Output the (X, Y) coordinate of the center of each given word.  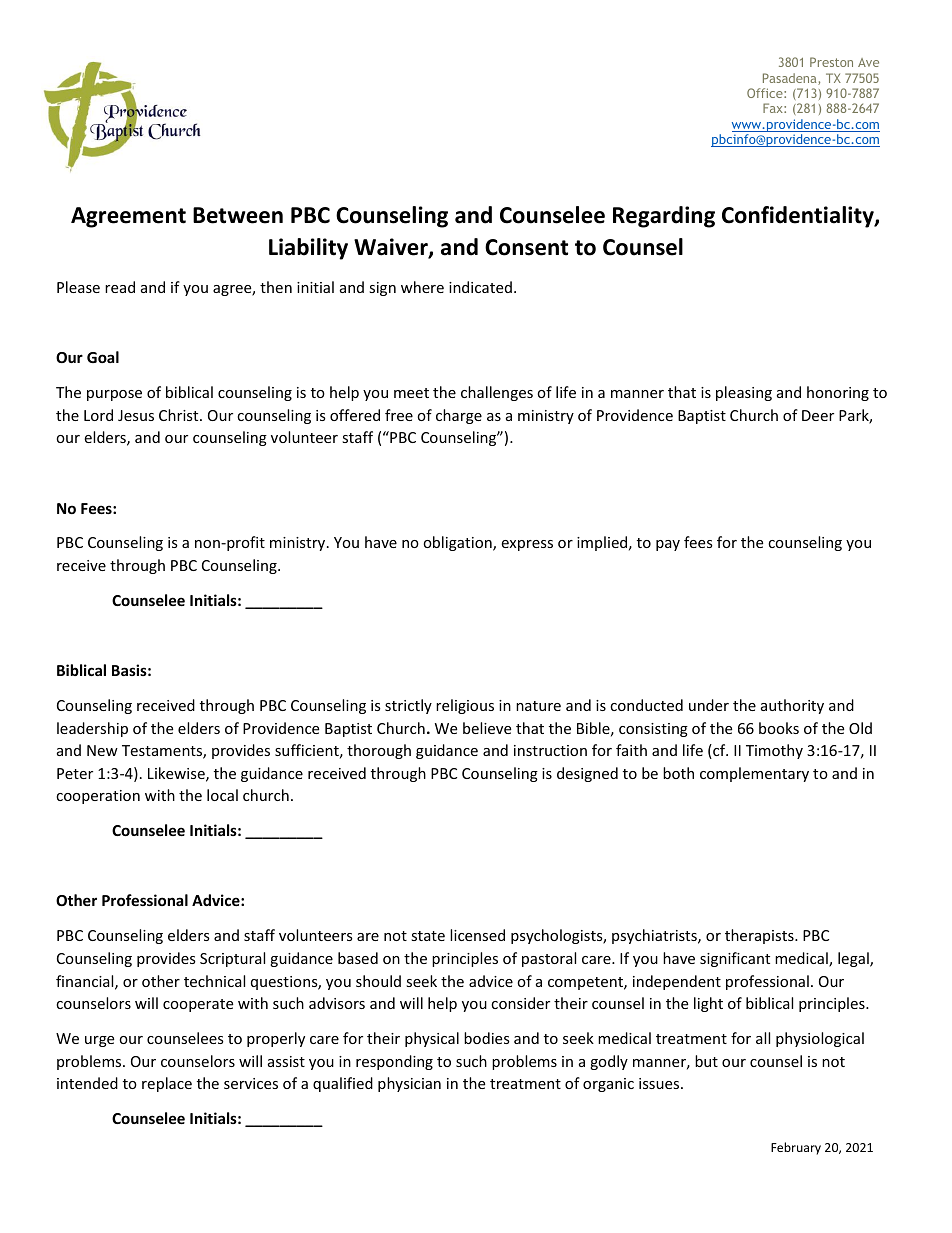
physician (409, 1084)
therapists (760, 936)
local (222, 795)
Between (238, 215)
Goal (103, 357)
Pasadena (791, 79)
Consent (526, 247)
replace (167, 1084)
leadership (92, 729)
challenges (497, 393)
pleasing (744, 393)
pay (668, 545)
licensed (477, 935)
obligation (458, 543)
